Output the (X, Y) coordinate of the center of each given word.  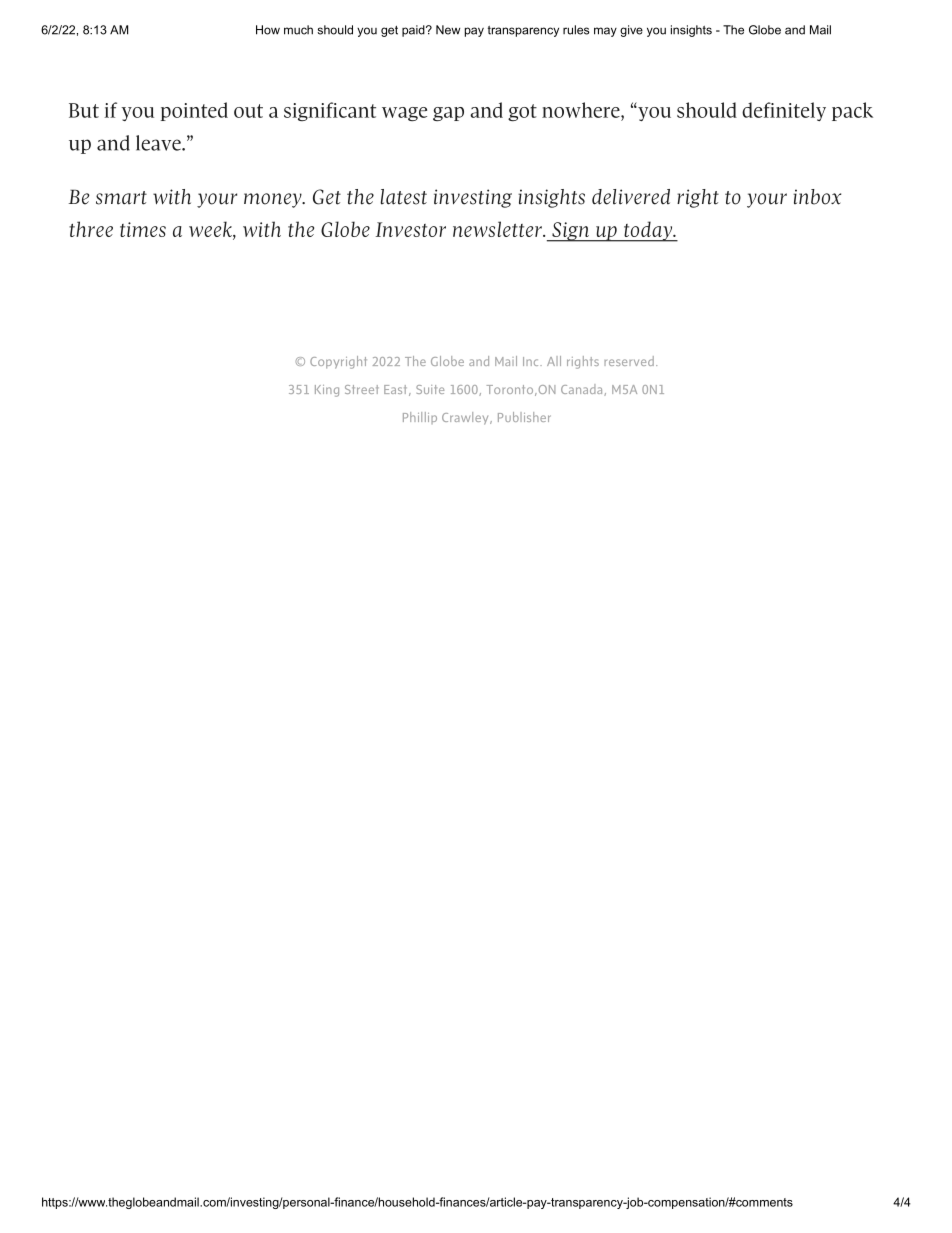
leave (159, 143)
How (268, 30)
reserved (629, 361)
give (631, 31)
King (327, 391)
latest (403, 197)
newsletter (498, 229)
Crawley (466, 418)
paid (414, 31)
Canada (583, 390)
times (143, 229)
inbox (817, 197)
